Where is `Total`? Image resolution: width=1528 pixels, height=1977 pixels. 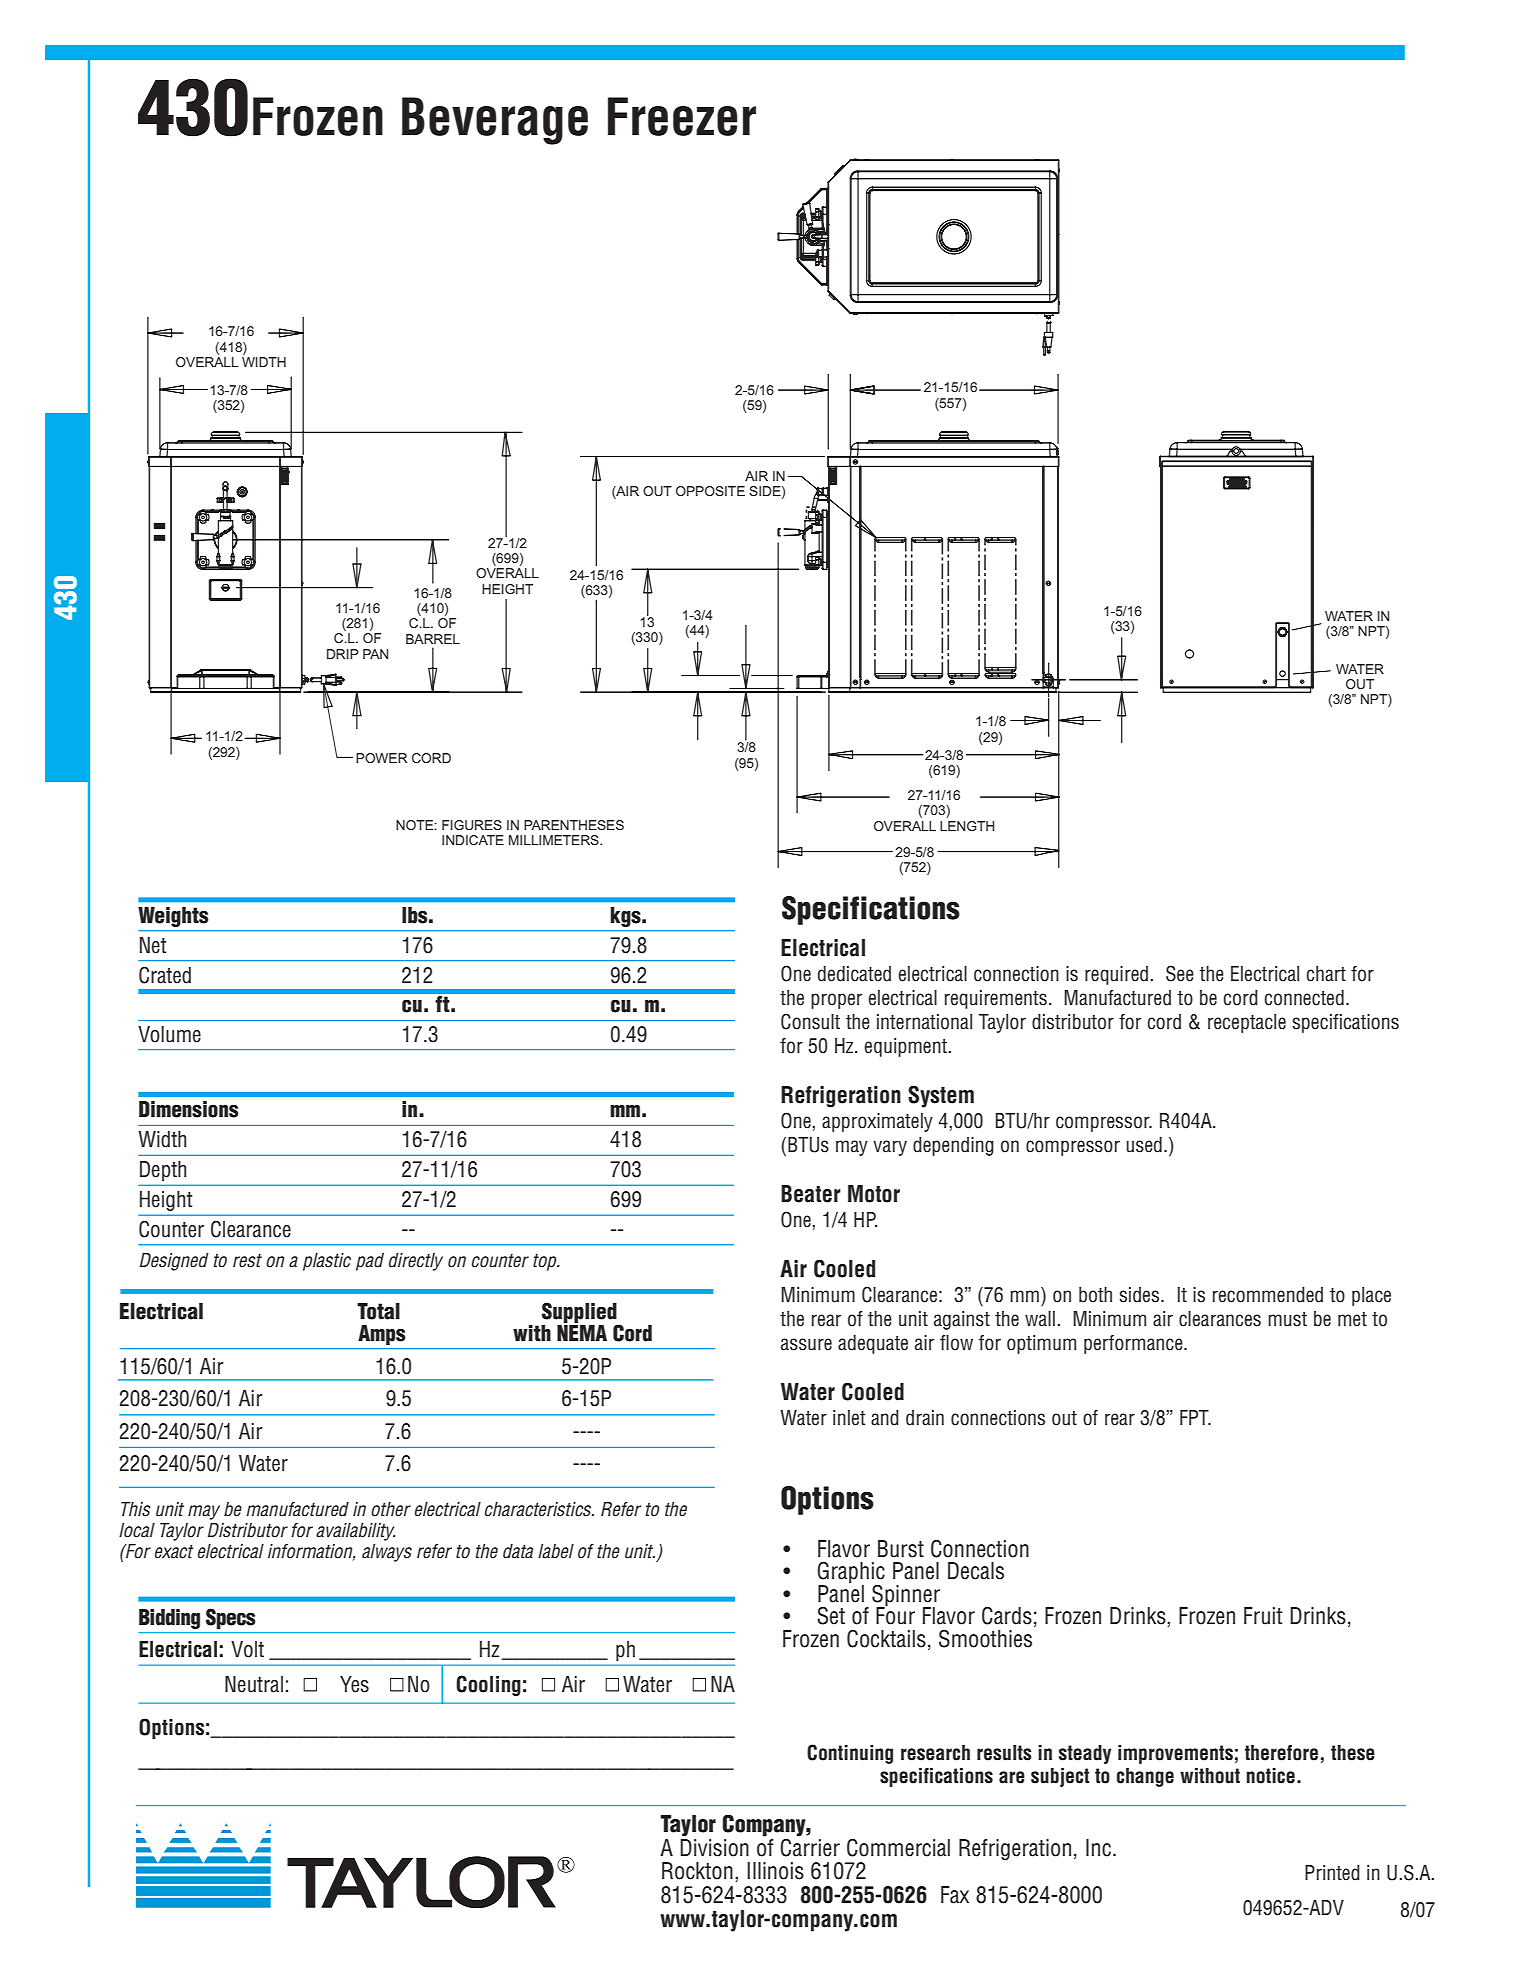 Total is located at coordinates (378, 1311).
